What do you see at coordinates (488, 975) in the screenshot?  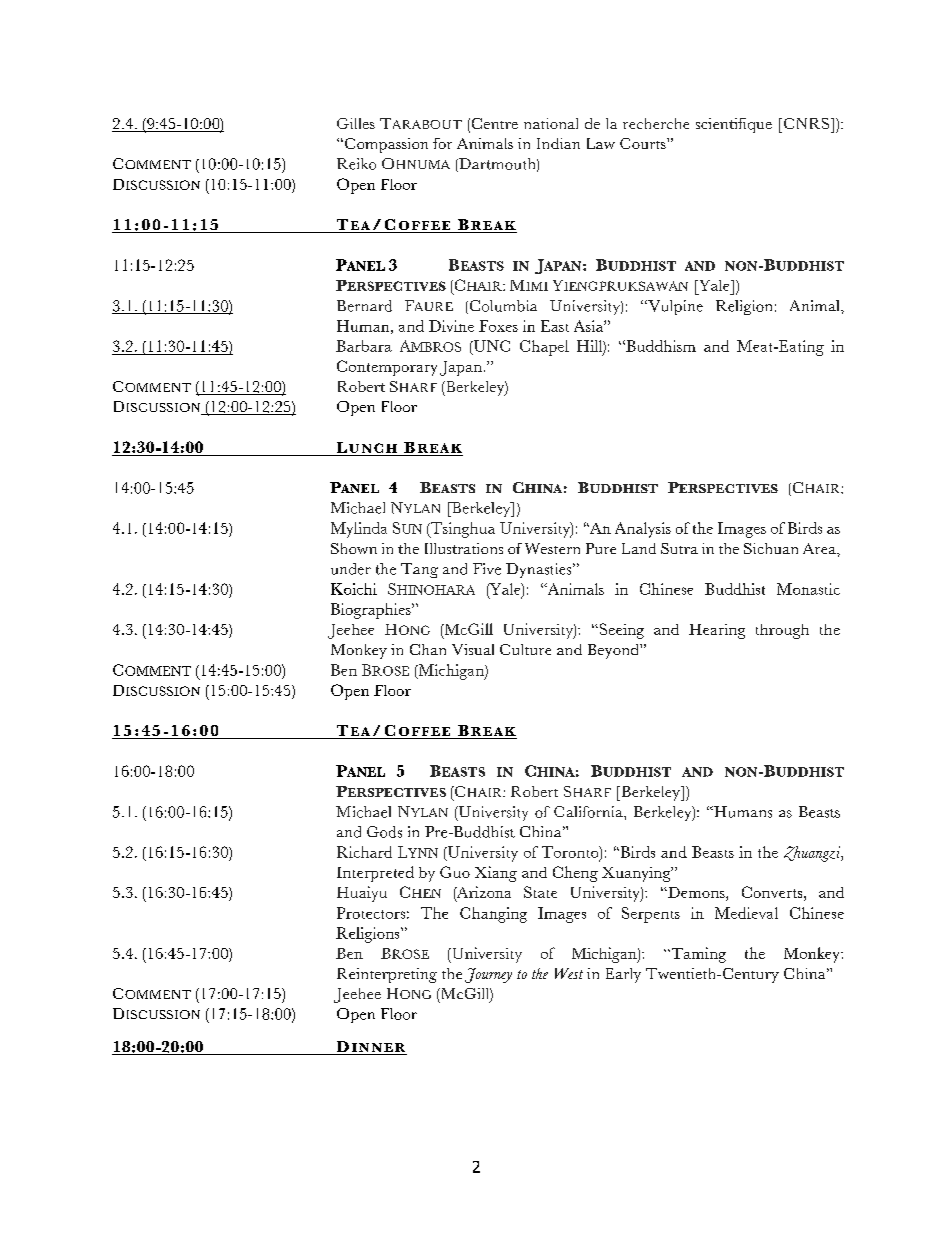 I see `Journey` at bounding box center [488, 975].
